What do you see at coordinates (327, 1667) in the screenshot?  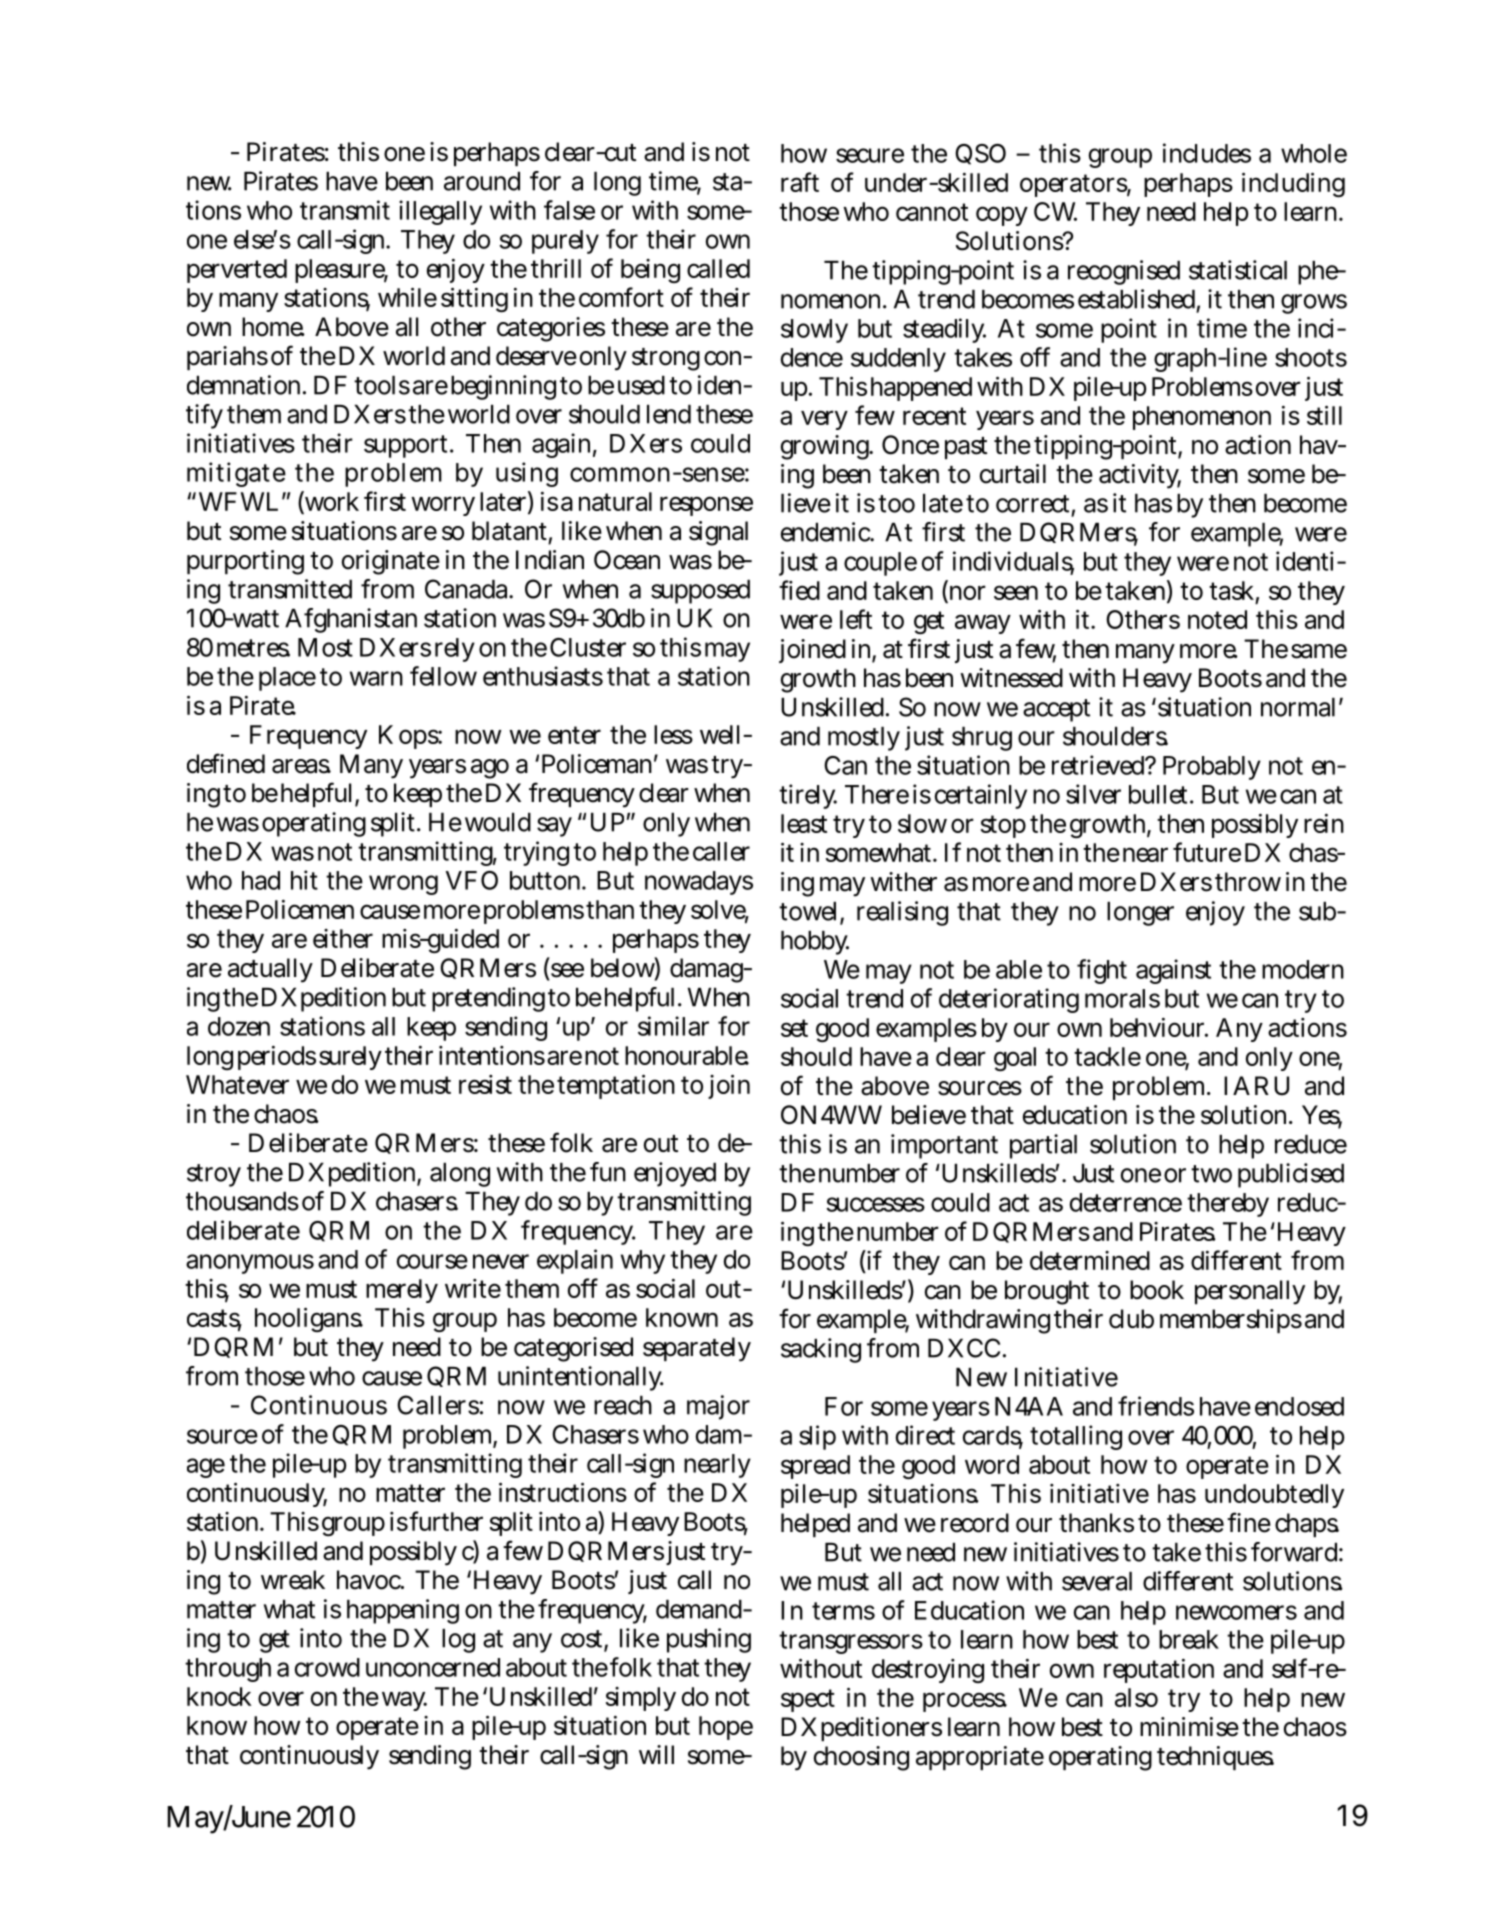 I see `crowd` at bounding box center [327, 1667].
